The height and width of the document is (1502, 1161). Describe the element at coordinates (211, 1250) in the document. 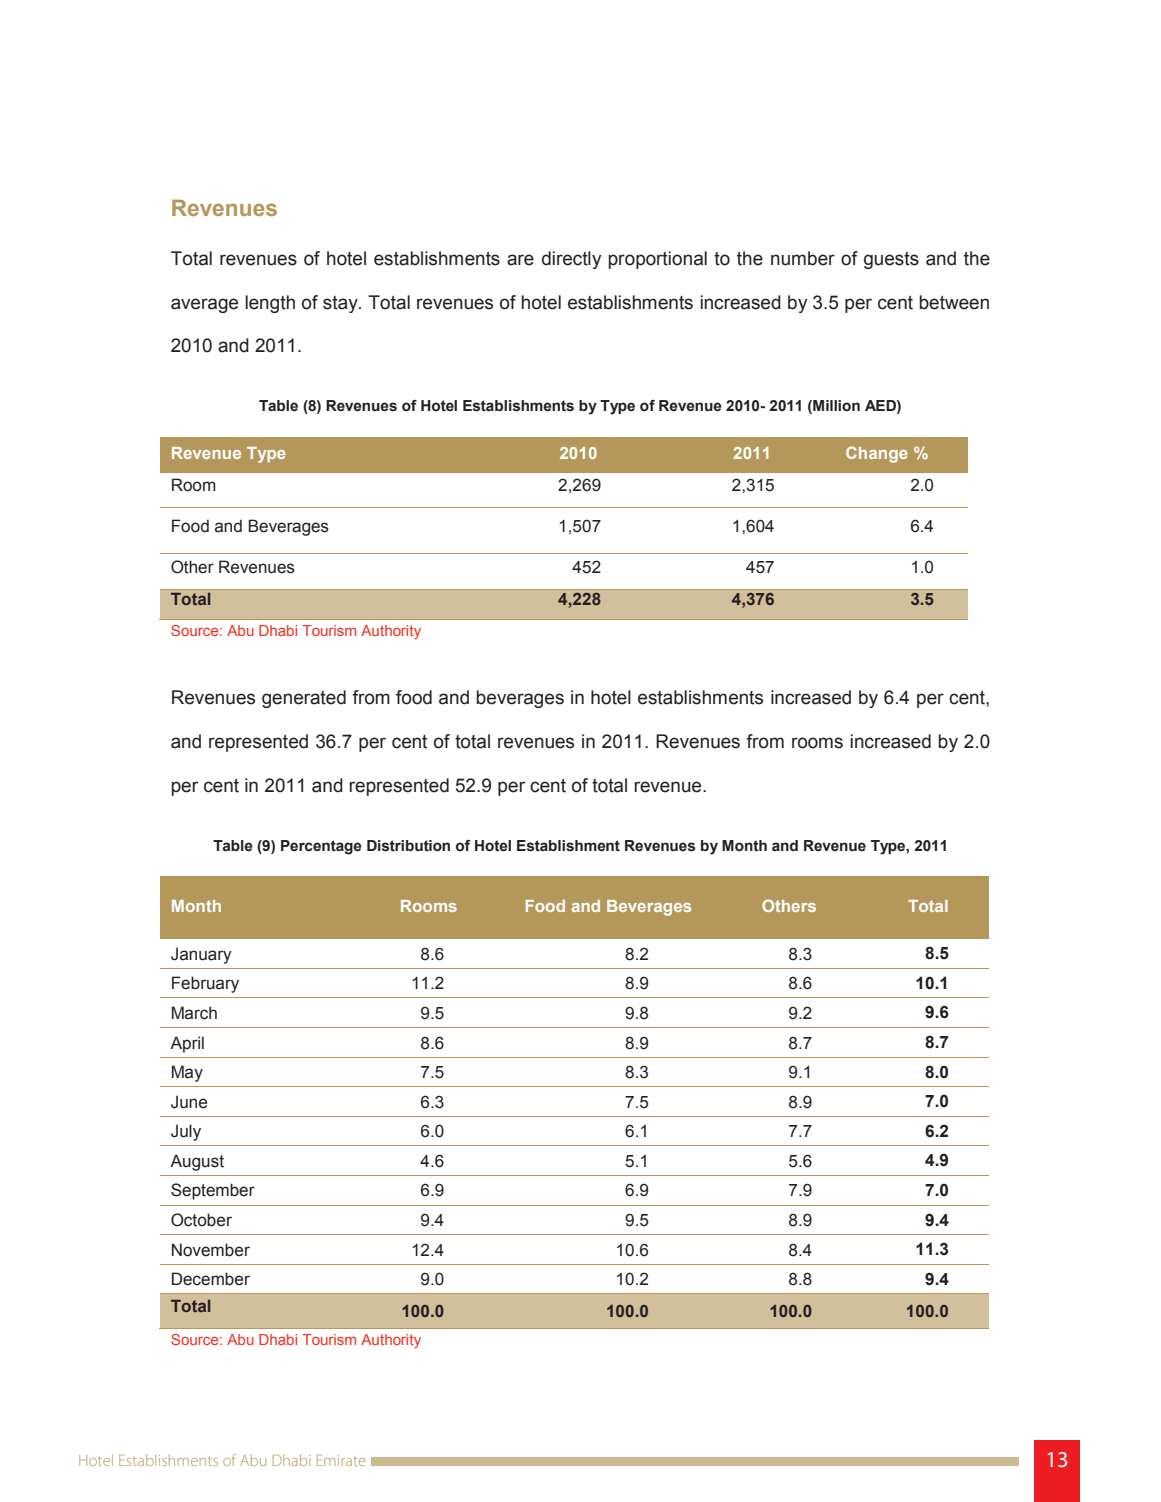

I see `November` at that location.
